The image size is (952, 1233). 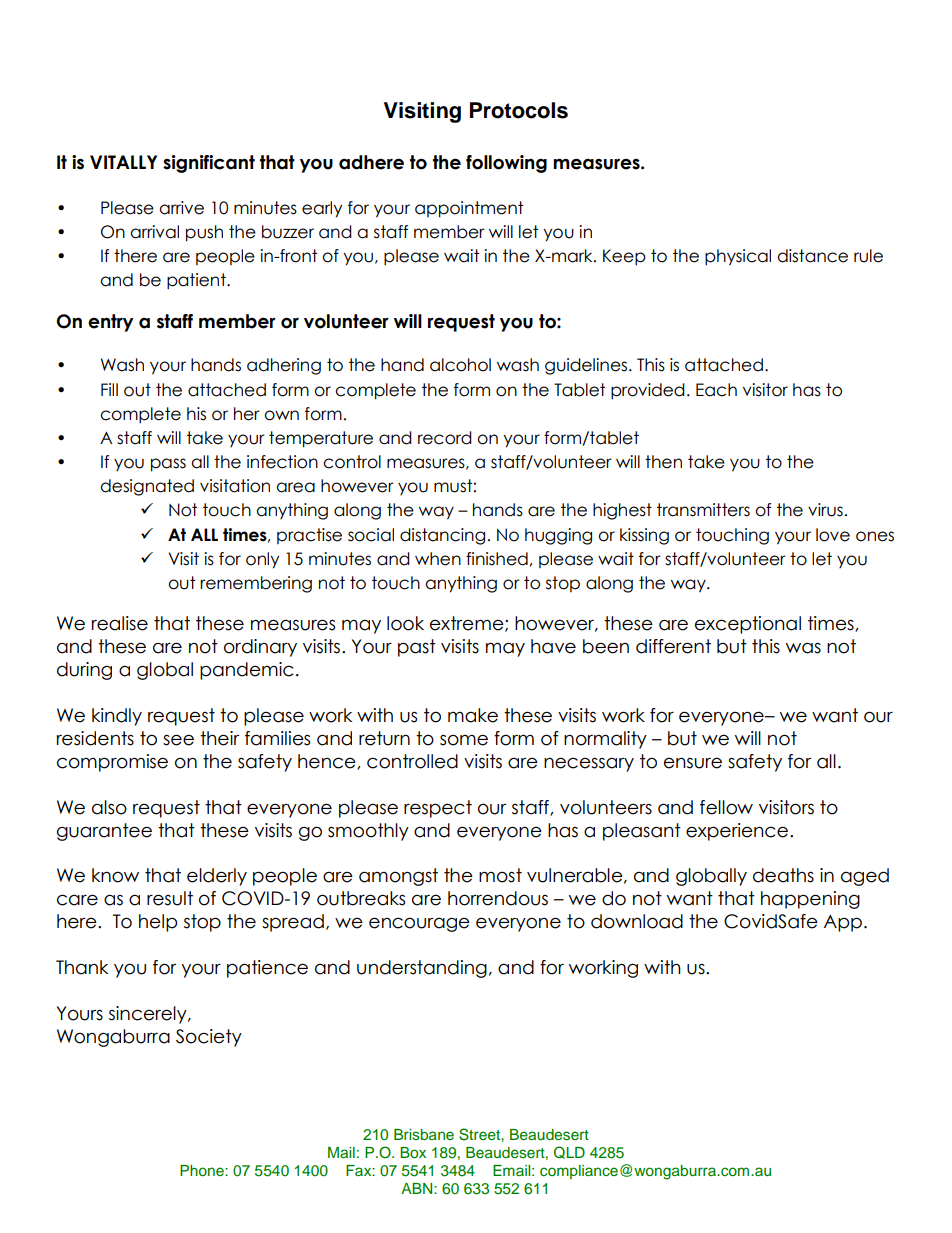 I want to click on significant, so click(x=209, y=164).
